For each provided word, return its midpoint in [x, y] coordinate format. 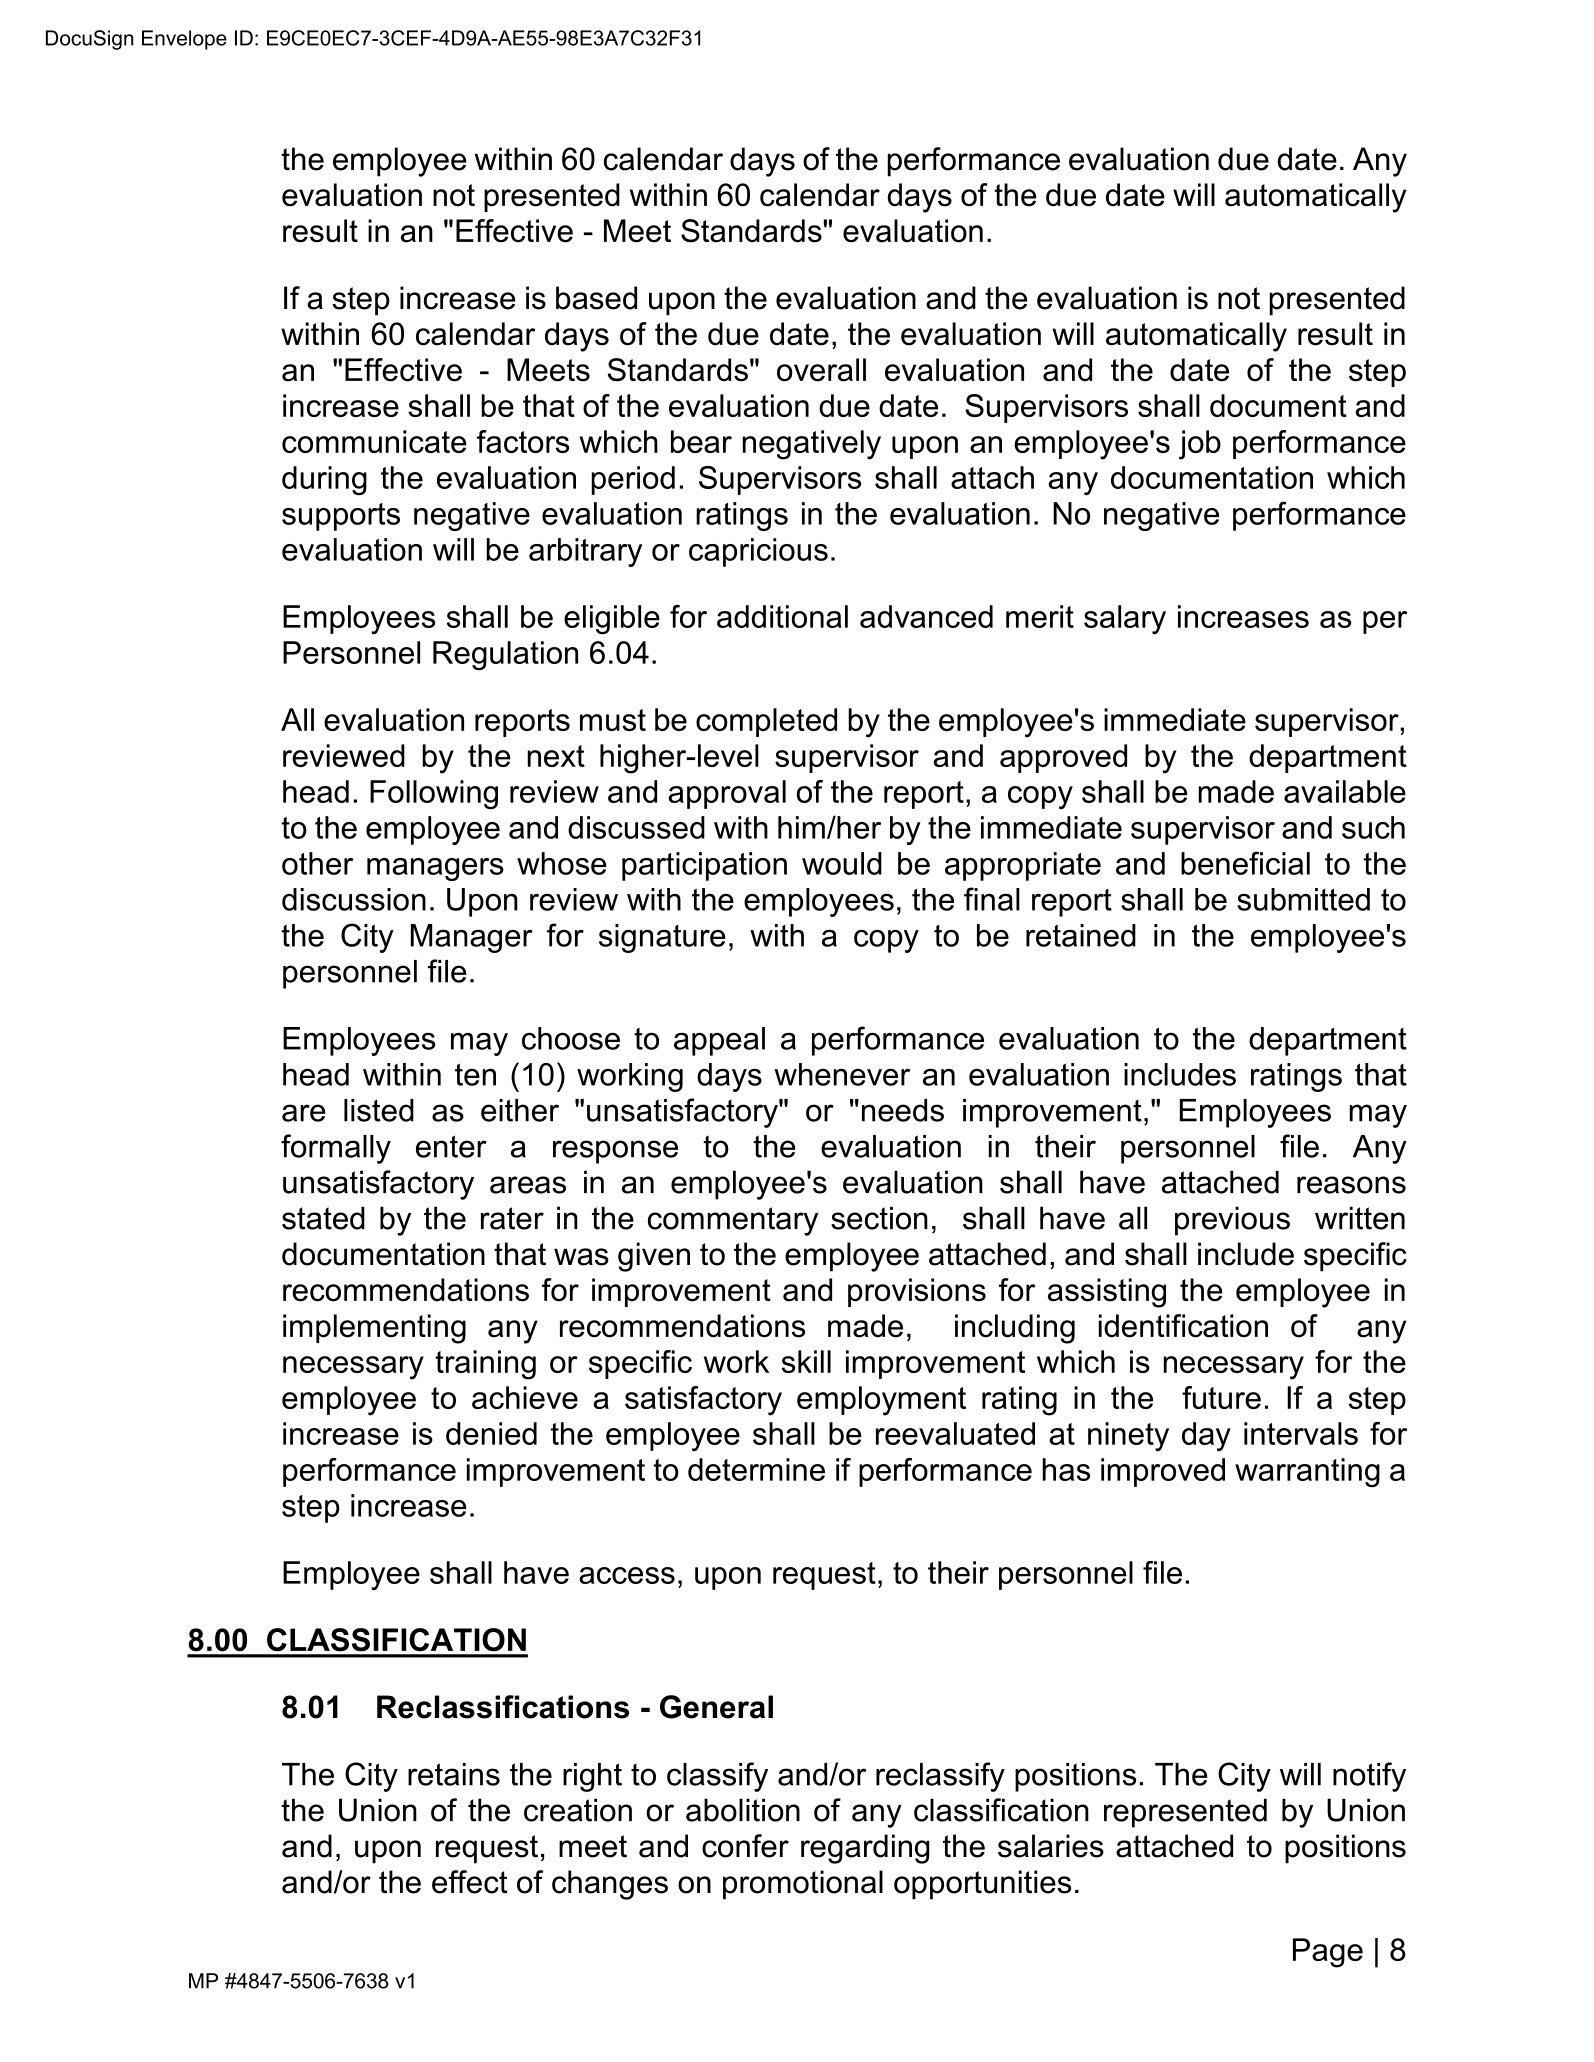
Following [434, 794]
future [1221, 1397]
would [842, 863]
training [485, 1365]
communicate [374, 441]
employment [881, 1401]
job [1200, 445]
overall [821, 370]
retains [454, 1774]
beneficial [1245, 863]
